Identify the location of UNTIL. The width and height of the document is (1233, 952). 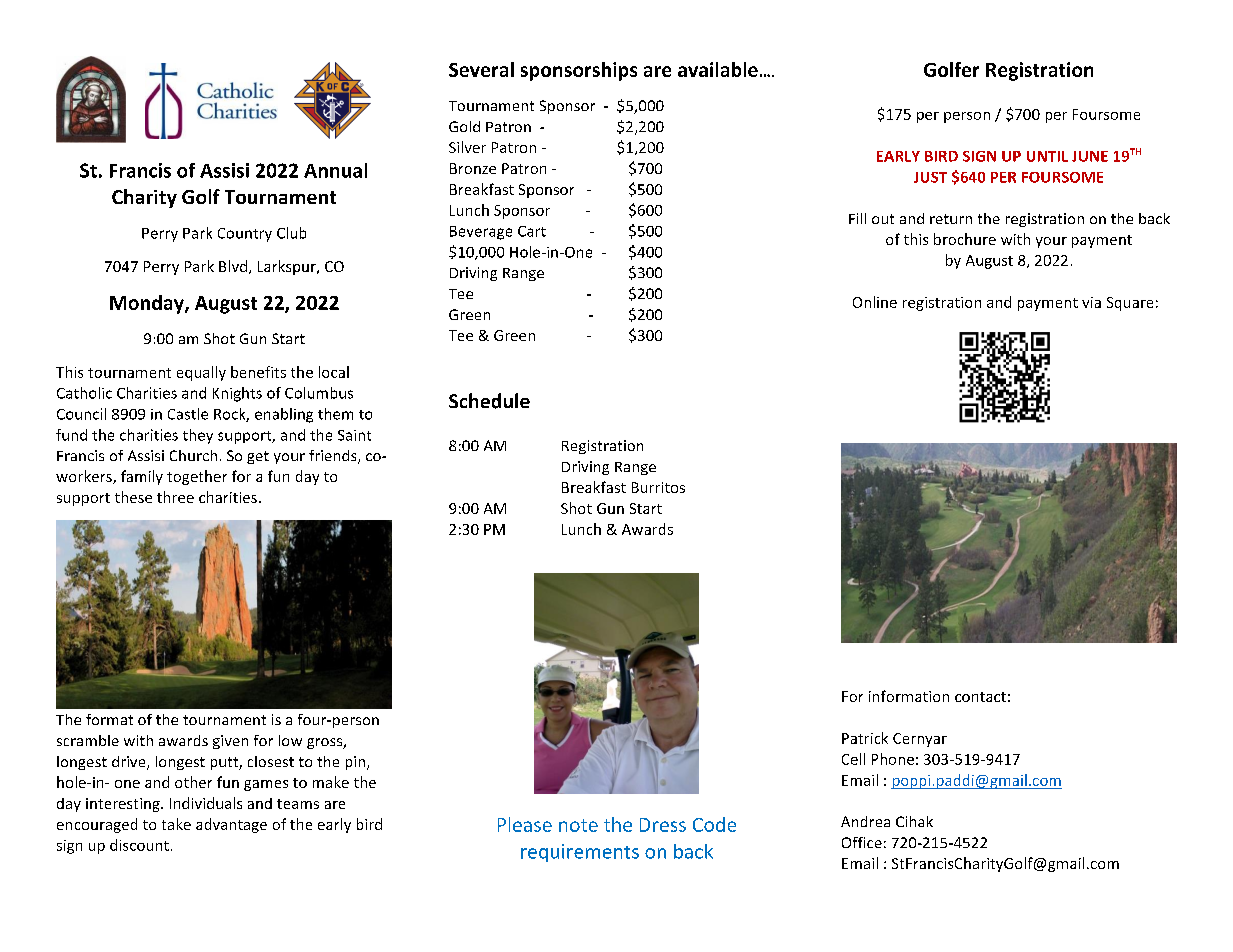
(1047, 156).
